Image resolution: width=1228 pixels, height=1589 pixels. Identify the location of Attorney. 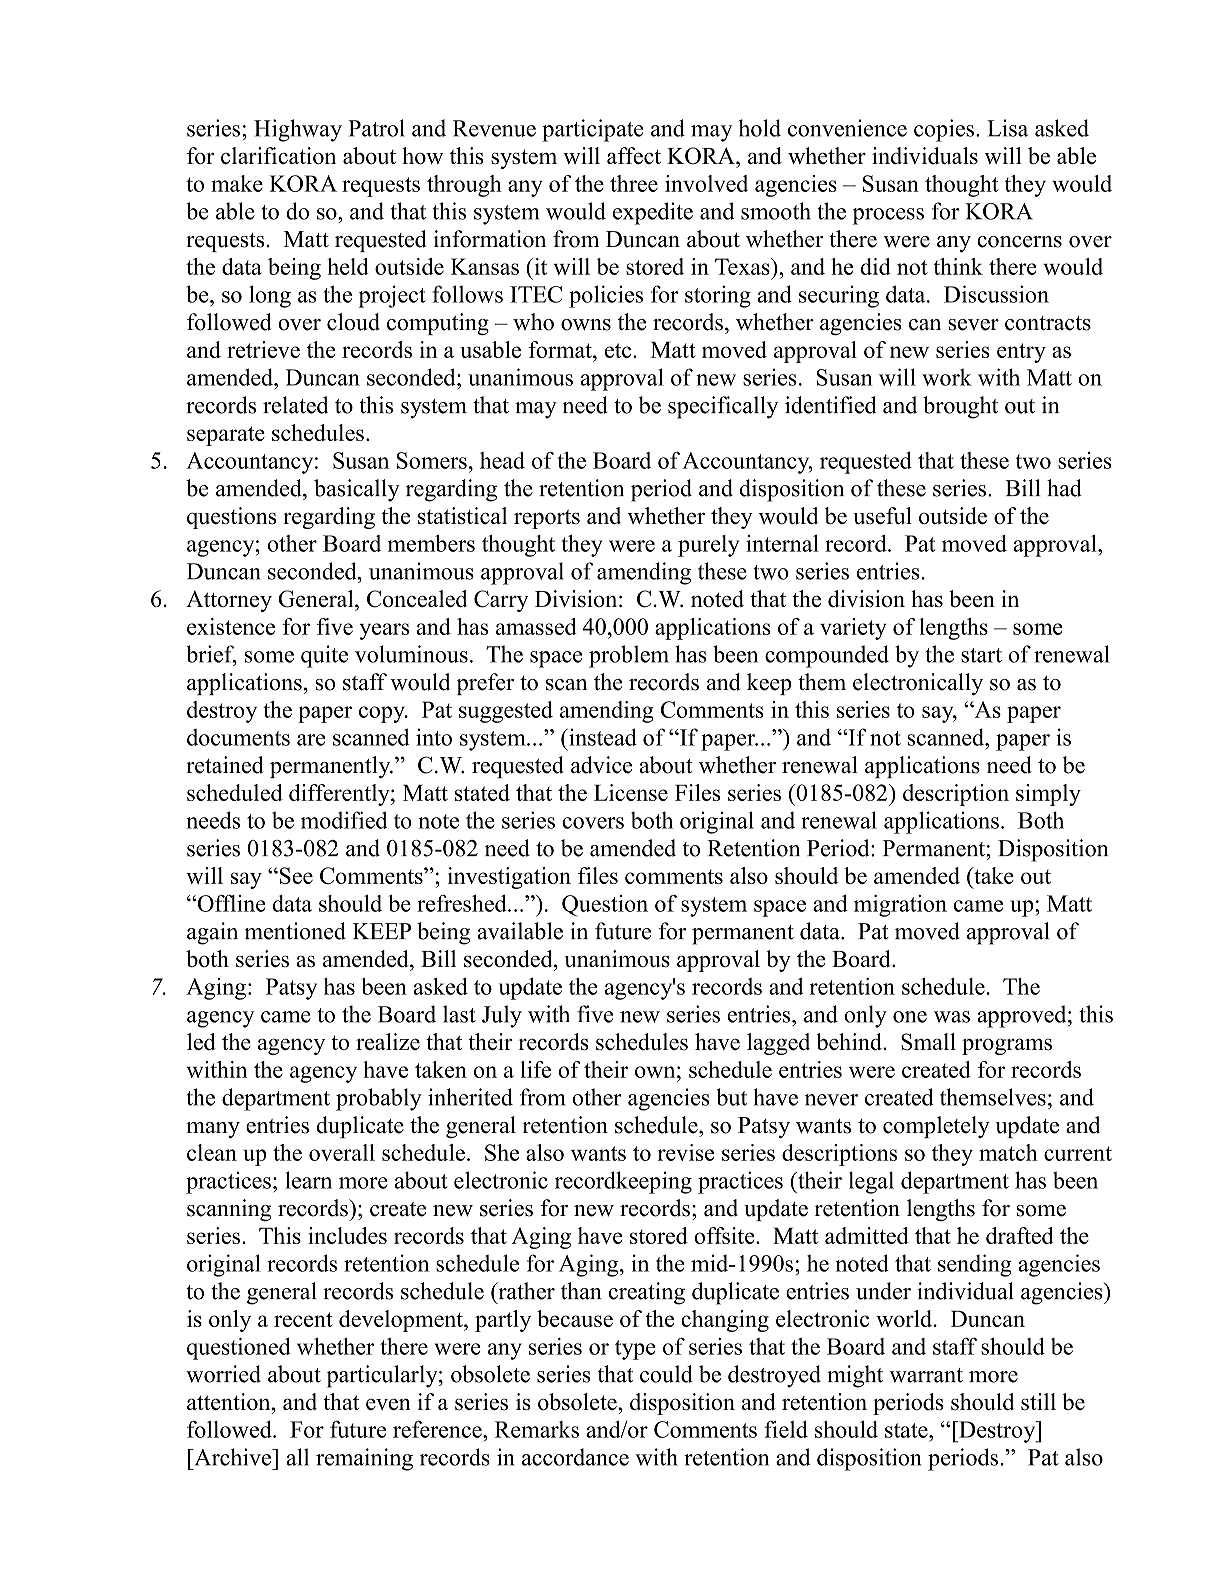
(229, 601).
